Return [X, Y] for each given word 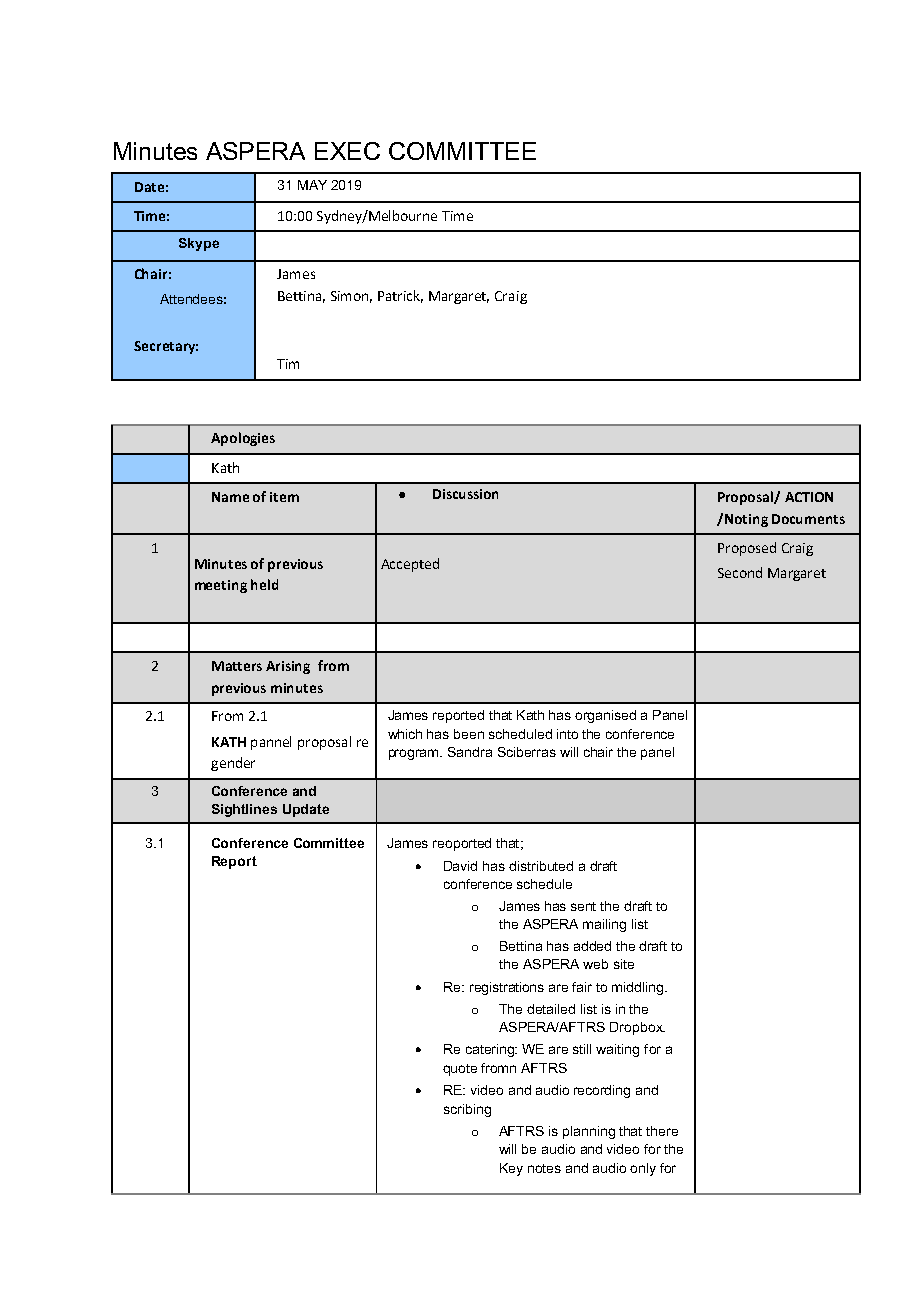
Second [740, 572]
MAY [312, 185]
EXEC [347, 151]
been [469, 734]
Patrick [400, 296]
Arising [288, 667]
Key [511, 1169]
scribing [467, 1110]
